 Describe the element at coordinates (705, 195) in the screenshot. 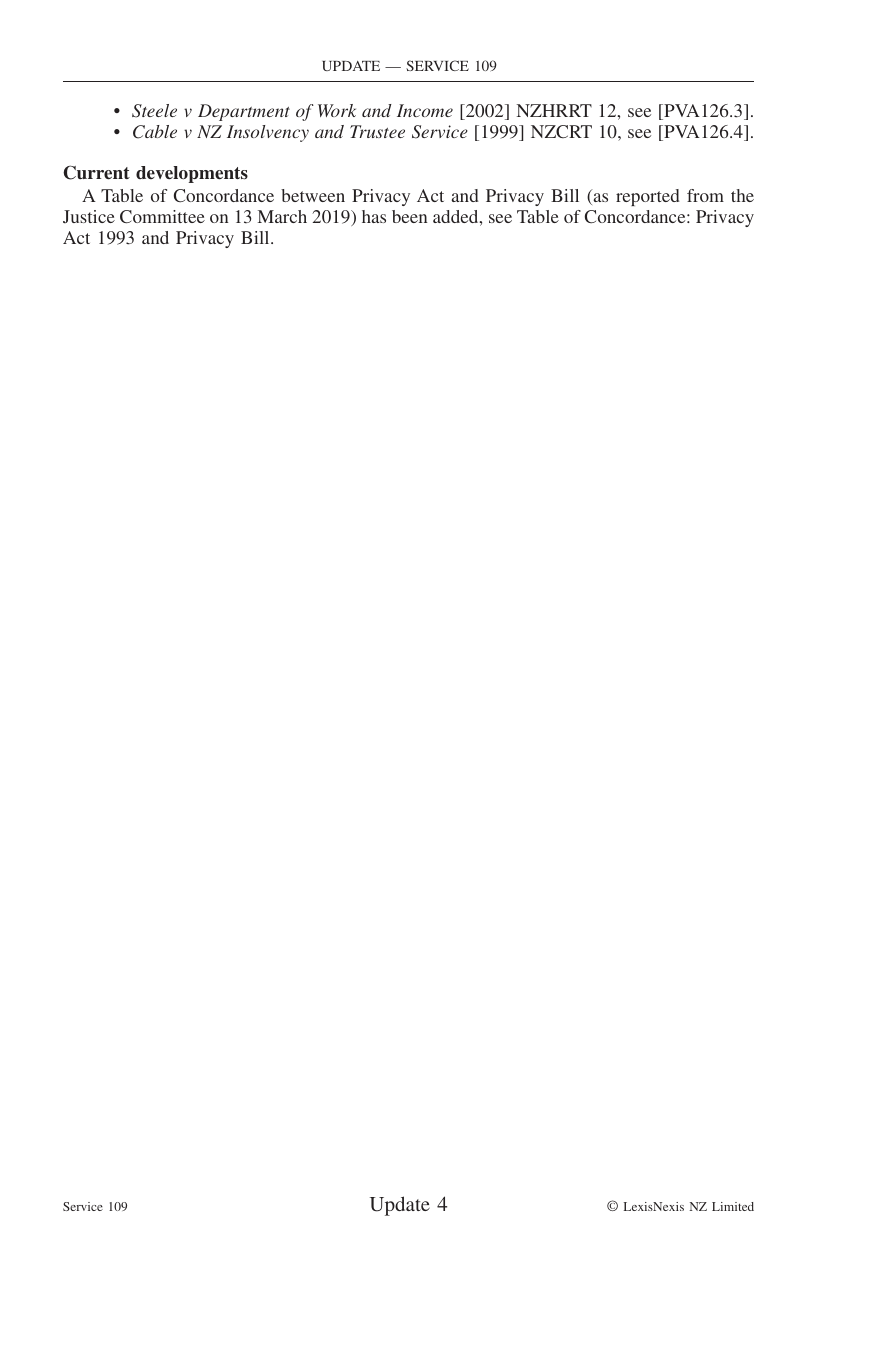

I see `from` at that location.
